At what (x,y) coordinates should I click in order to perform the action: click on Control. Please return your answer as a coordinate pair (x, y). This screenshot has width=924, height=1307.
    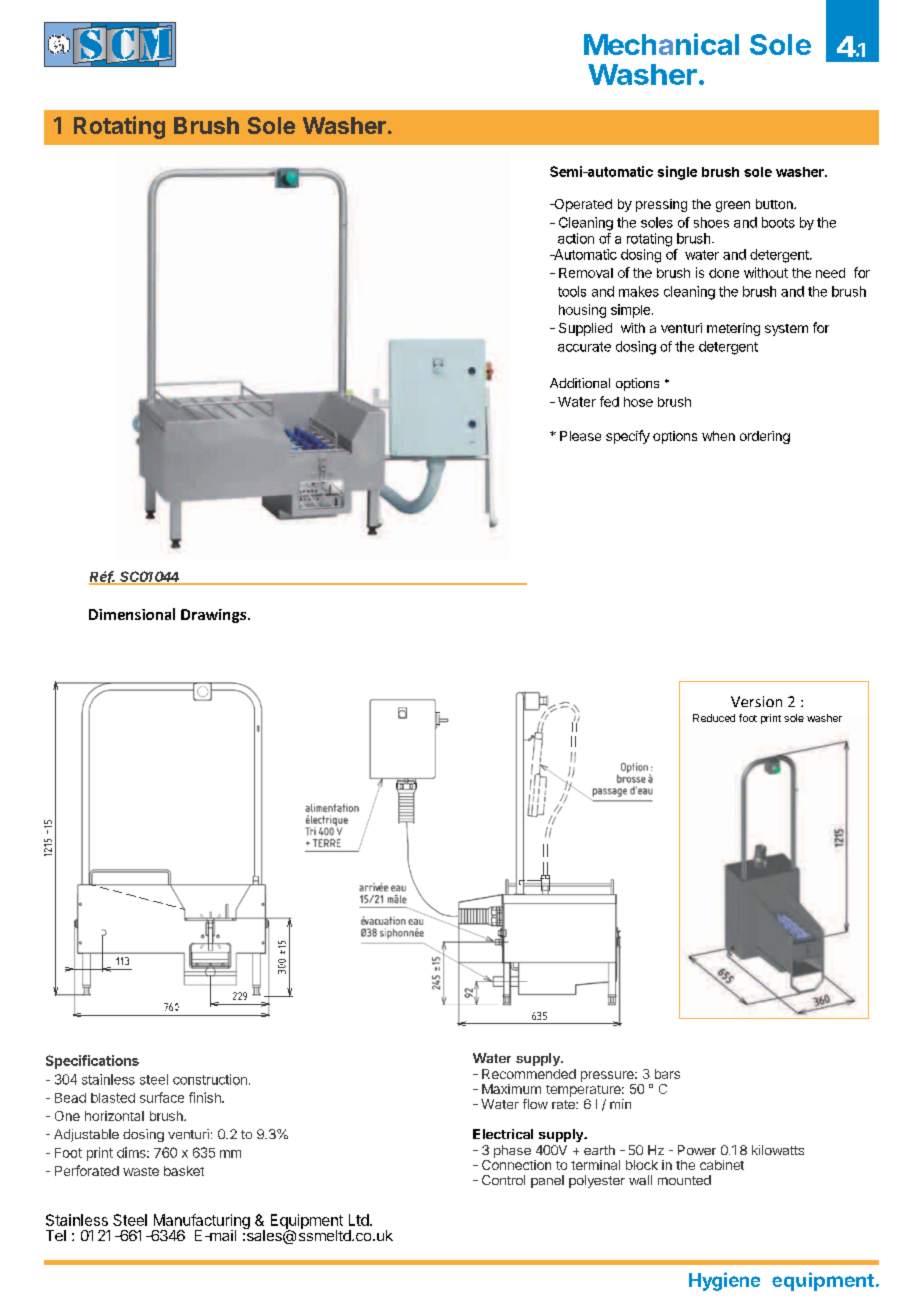
    Looking at the image, I should click on (503, 1180).
